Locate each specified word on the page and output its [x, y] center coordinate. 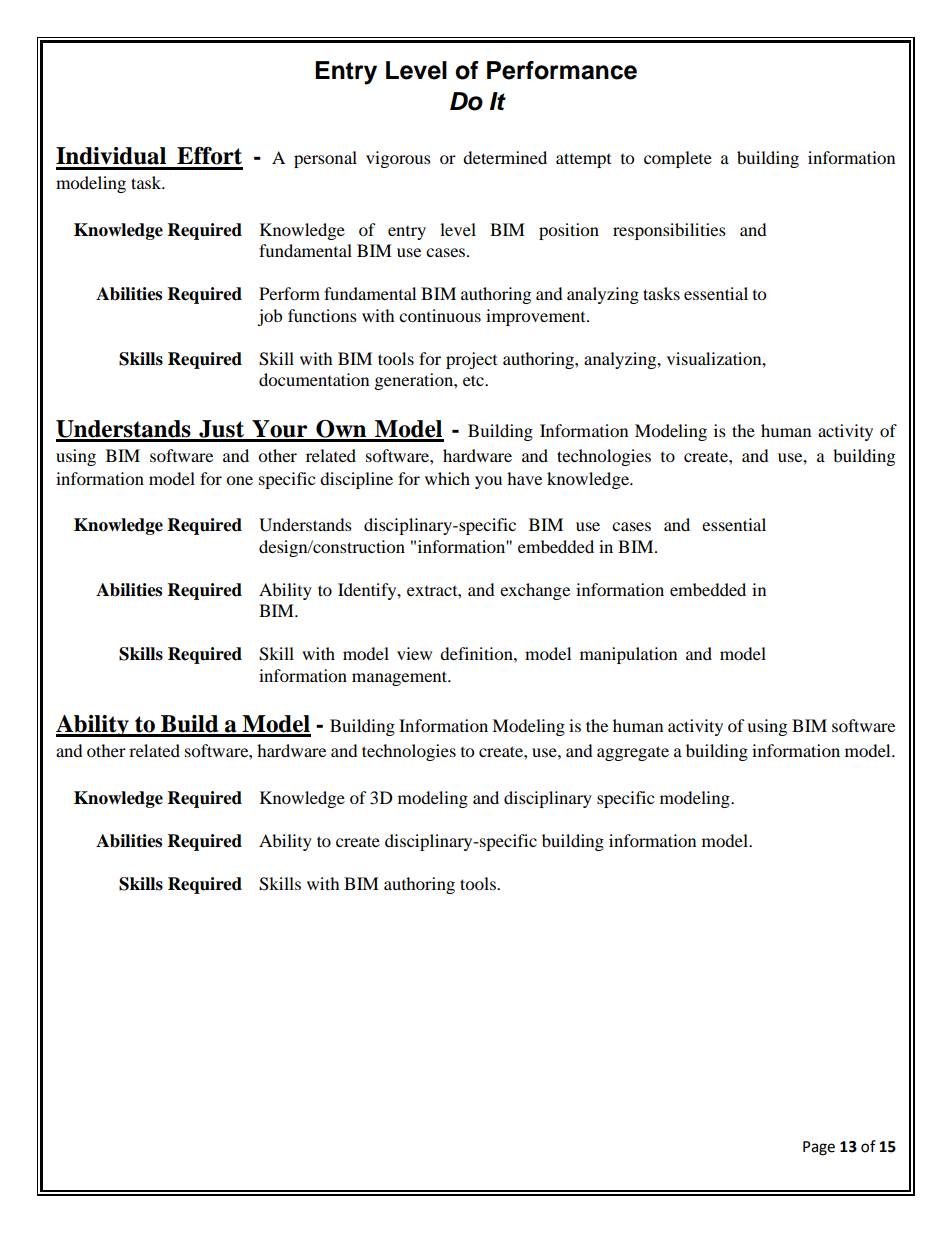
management [401, 678]
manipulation [628, 655]
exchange [535, 591]
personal [325, 159]
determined [505, 157]
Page [819, 1148]
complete [678, 159]
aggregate [633, 753]
